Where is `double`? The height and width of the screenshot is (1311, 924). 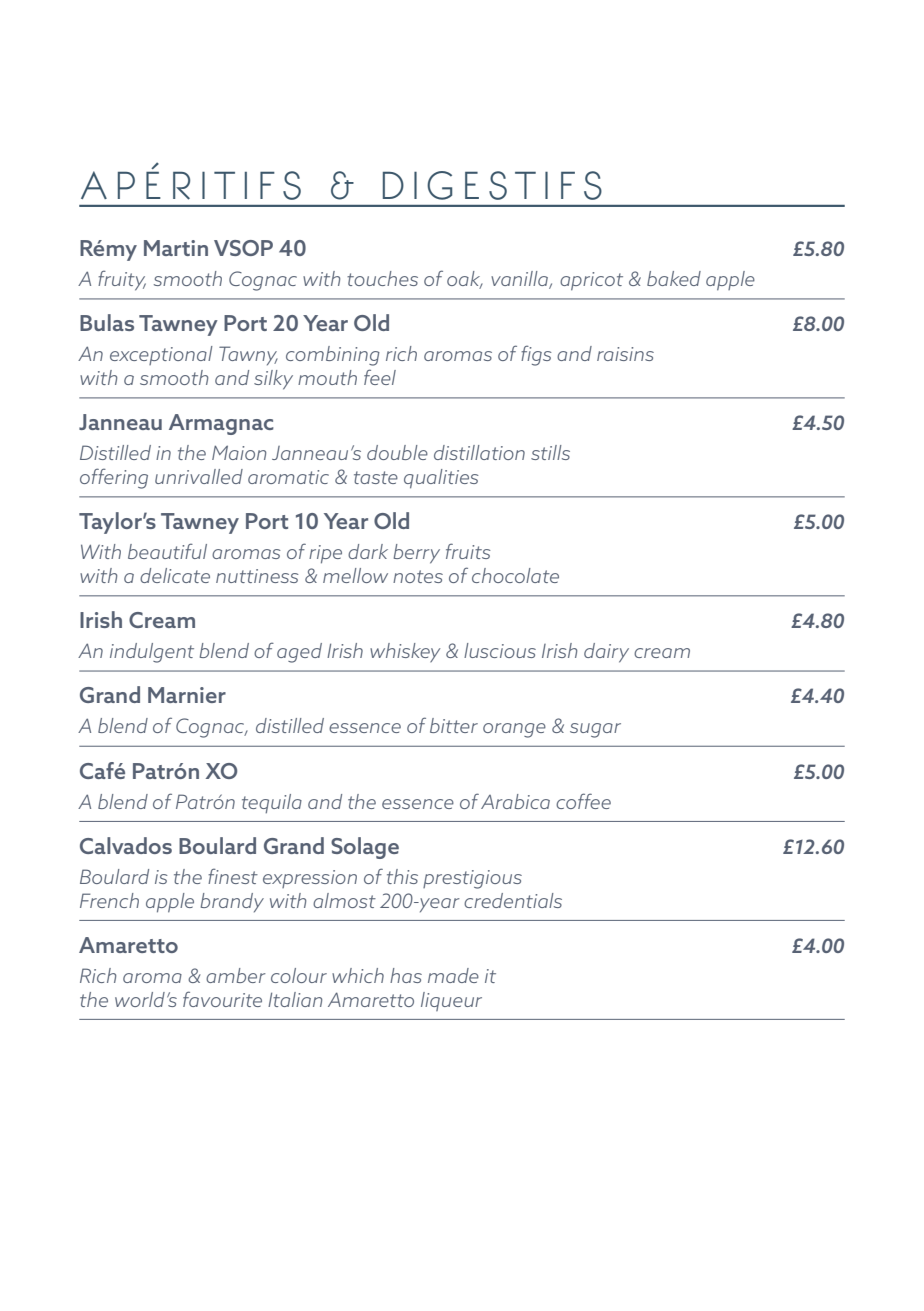 double is located at coordinates (397, 452).
